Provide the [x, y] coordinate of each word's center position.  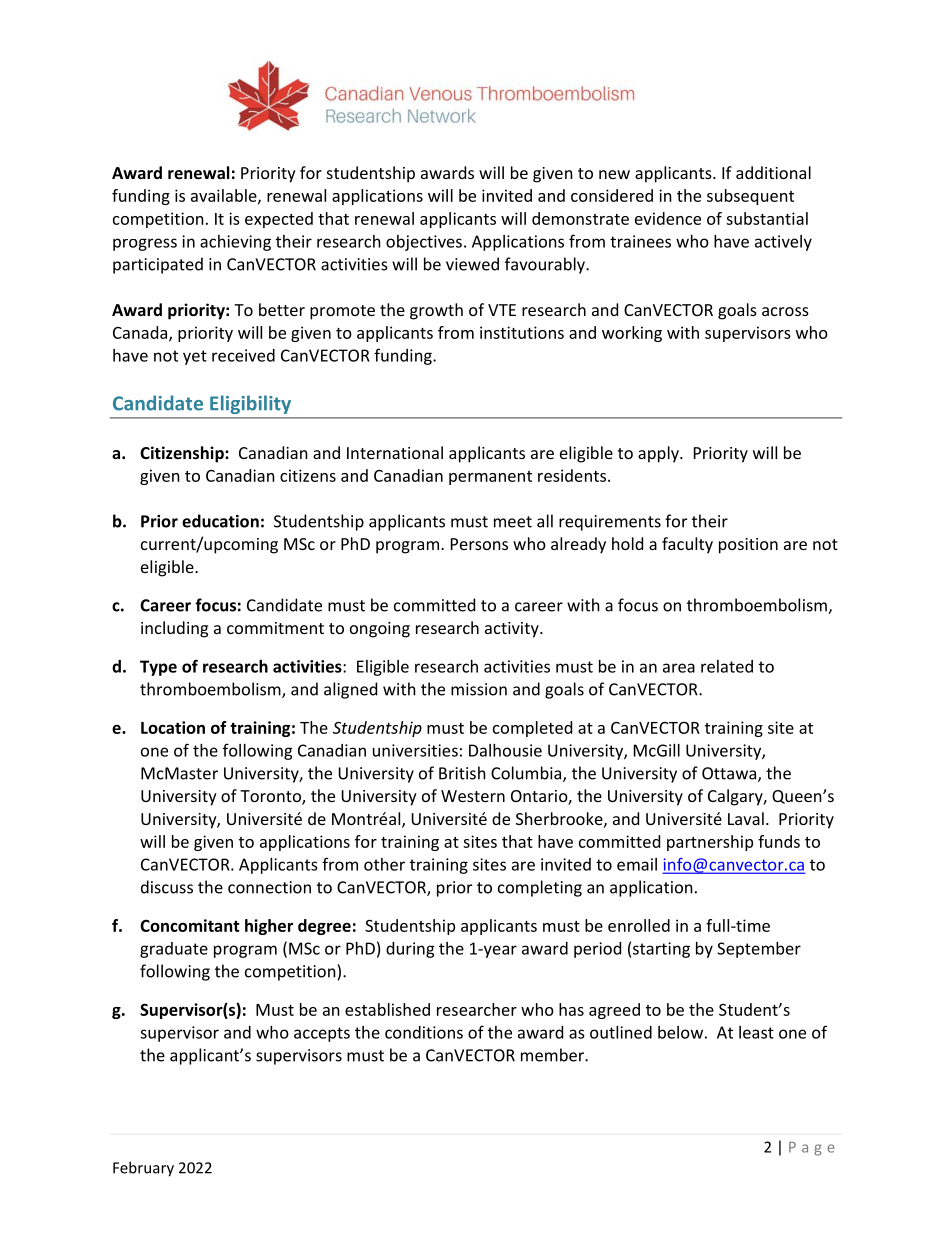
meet [513, 522]
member [553, 1055]
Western [473, 796]
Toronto [271, 797]
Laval [746, 818]
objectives [424, 243]
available [225, 196]
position [748, 546]
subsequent [750, 197]
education [220, 521]
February [143, 1169]
